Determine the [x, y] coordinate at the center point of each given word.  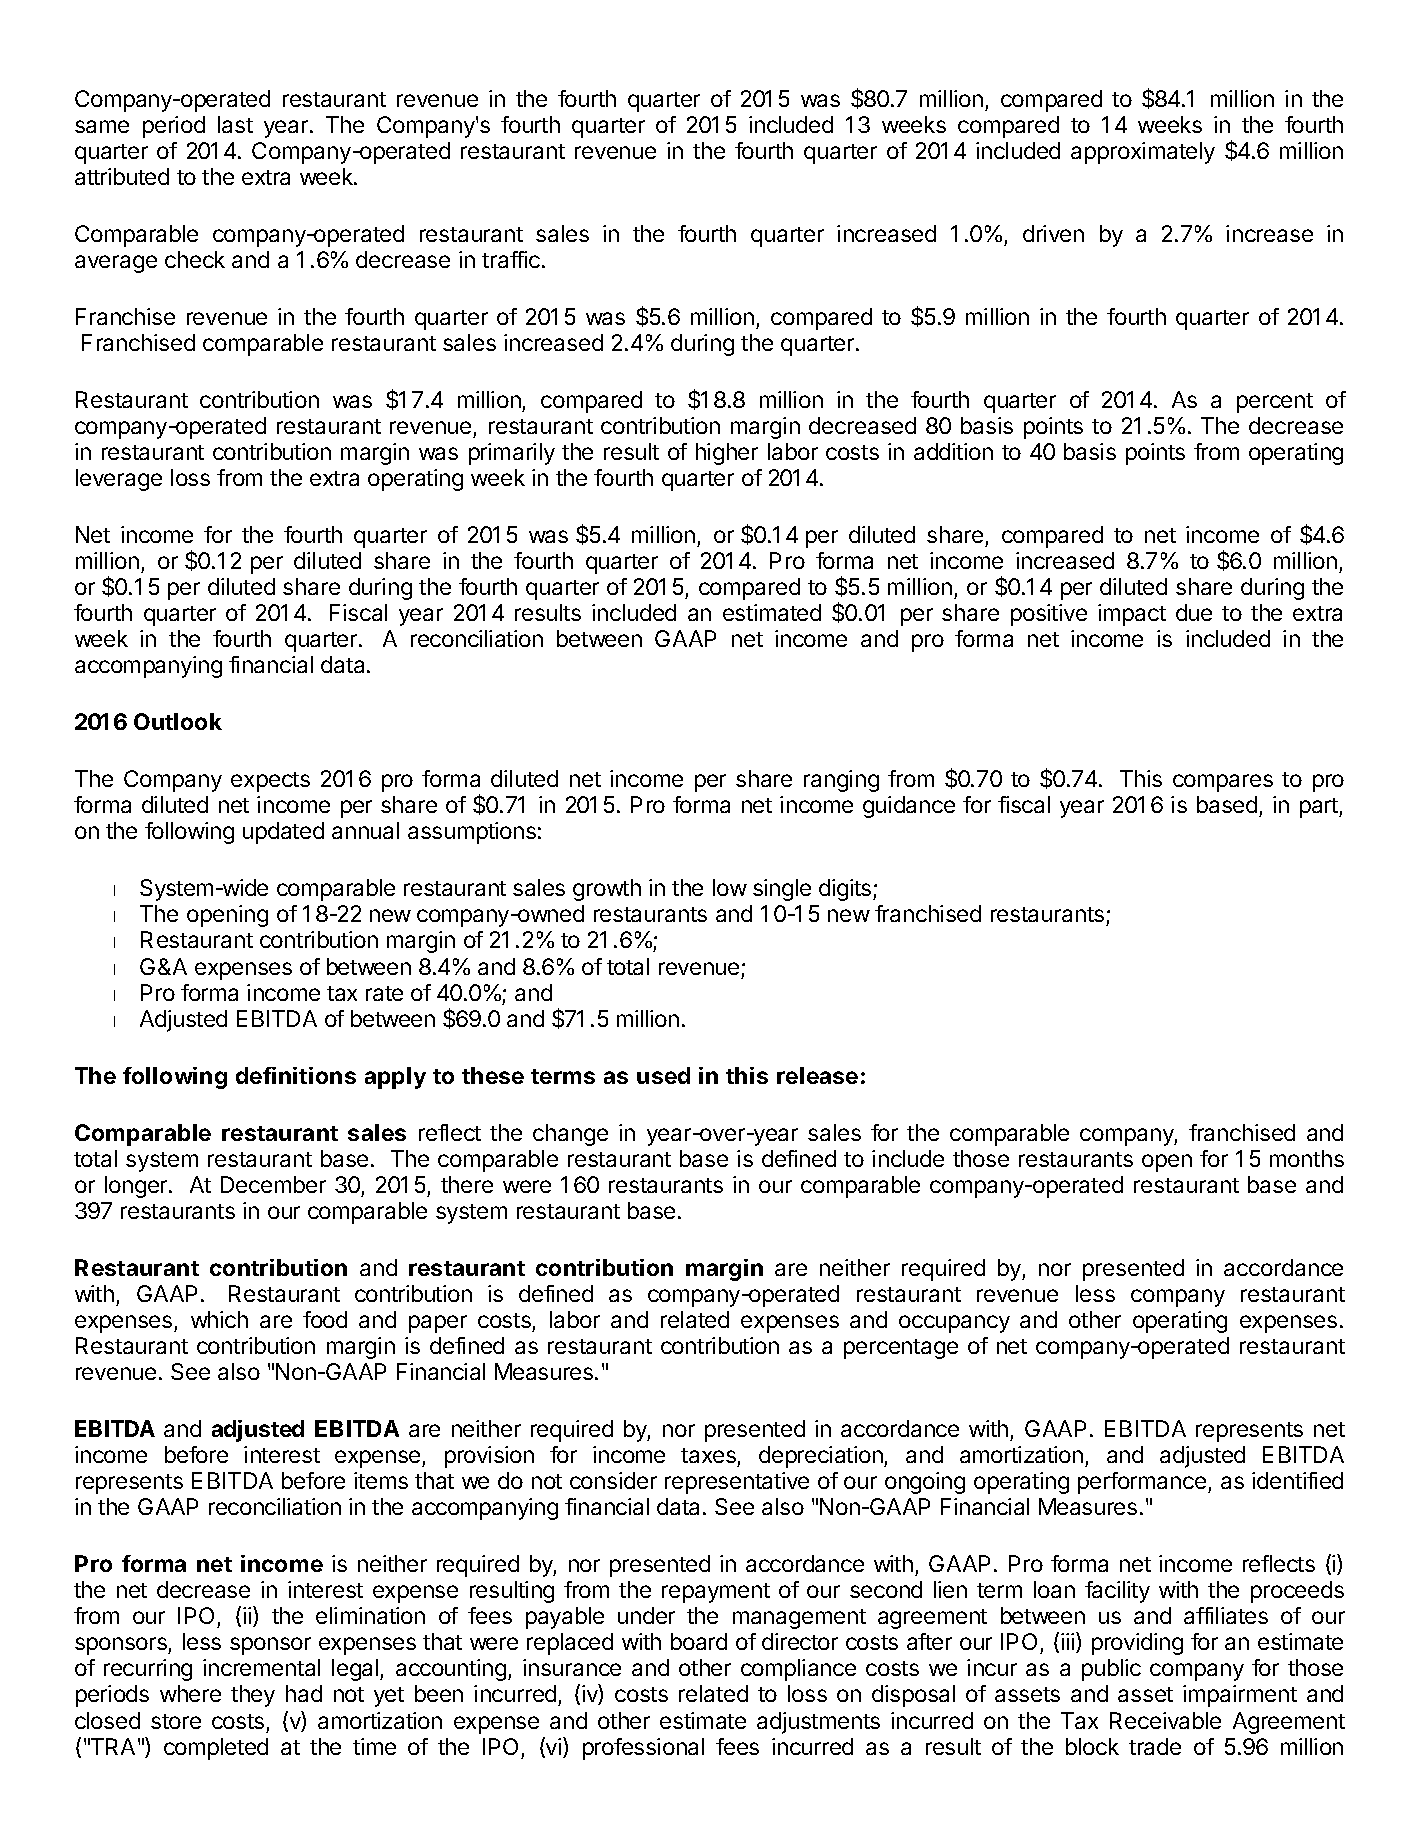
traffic [511, 259]
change [570, 1135]
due [1194, 612]
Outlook [178, 721]
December [273, 1184]
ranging [841, 781]
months [1307, 1158]
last [235, 124]
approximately [1143, 153]
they [253, 1696]
